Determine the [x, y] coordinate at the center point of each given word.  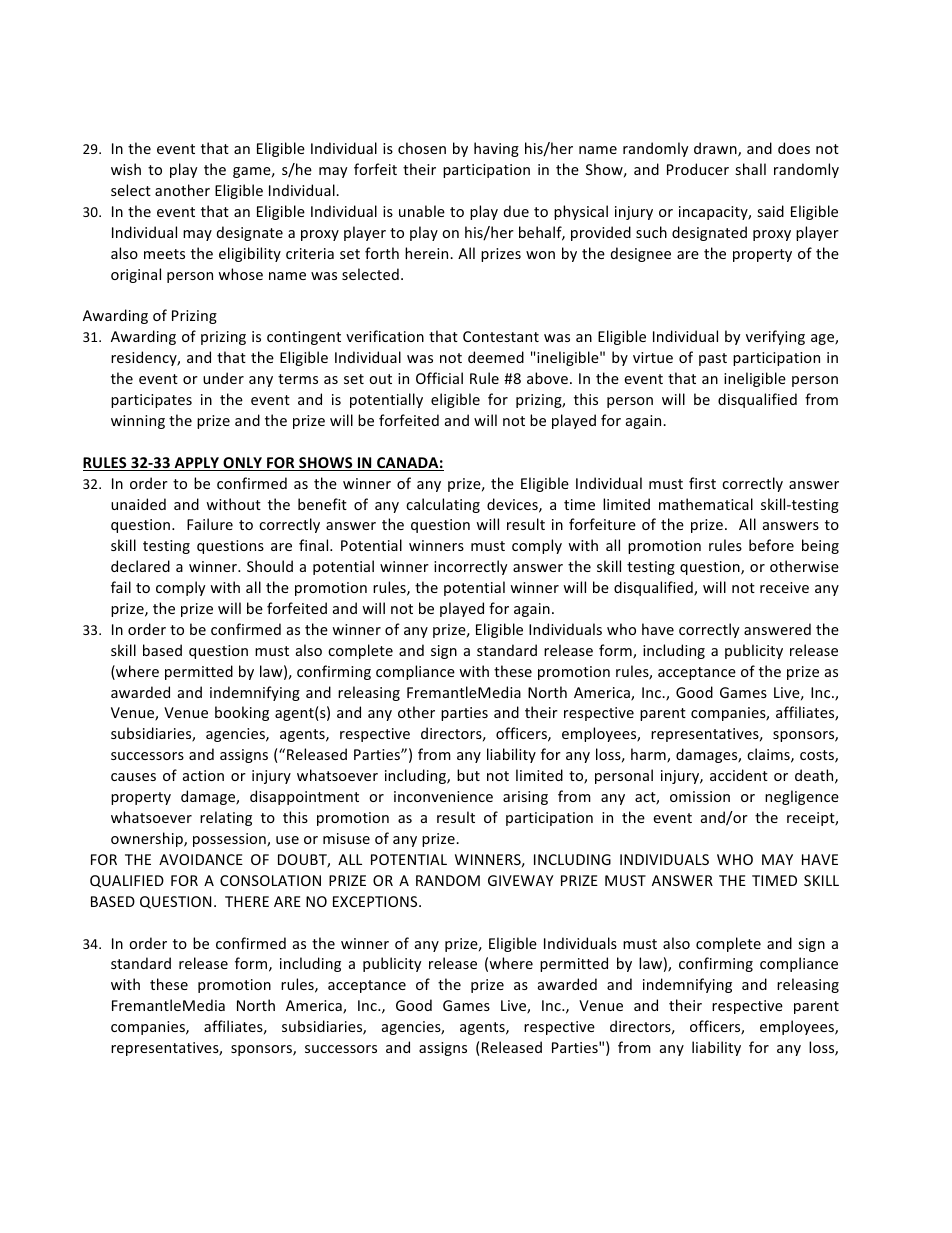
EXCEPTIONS [376, 901]
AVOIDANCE [201, 859]
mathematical [706, 504]
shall [750, 169]
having [496, 149]
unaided [138, 504]
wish [126, 169]
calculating [443, 505]
